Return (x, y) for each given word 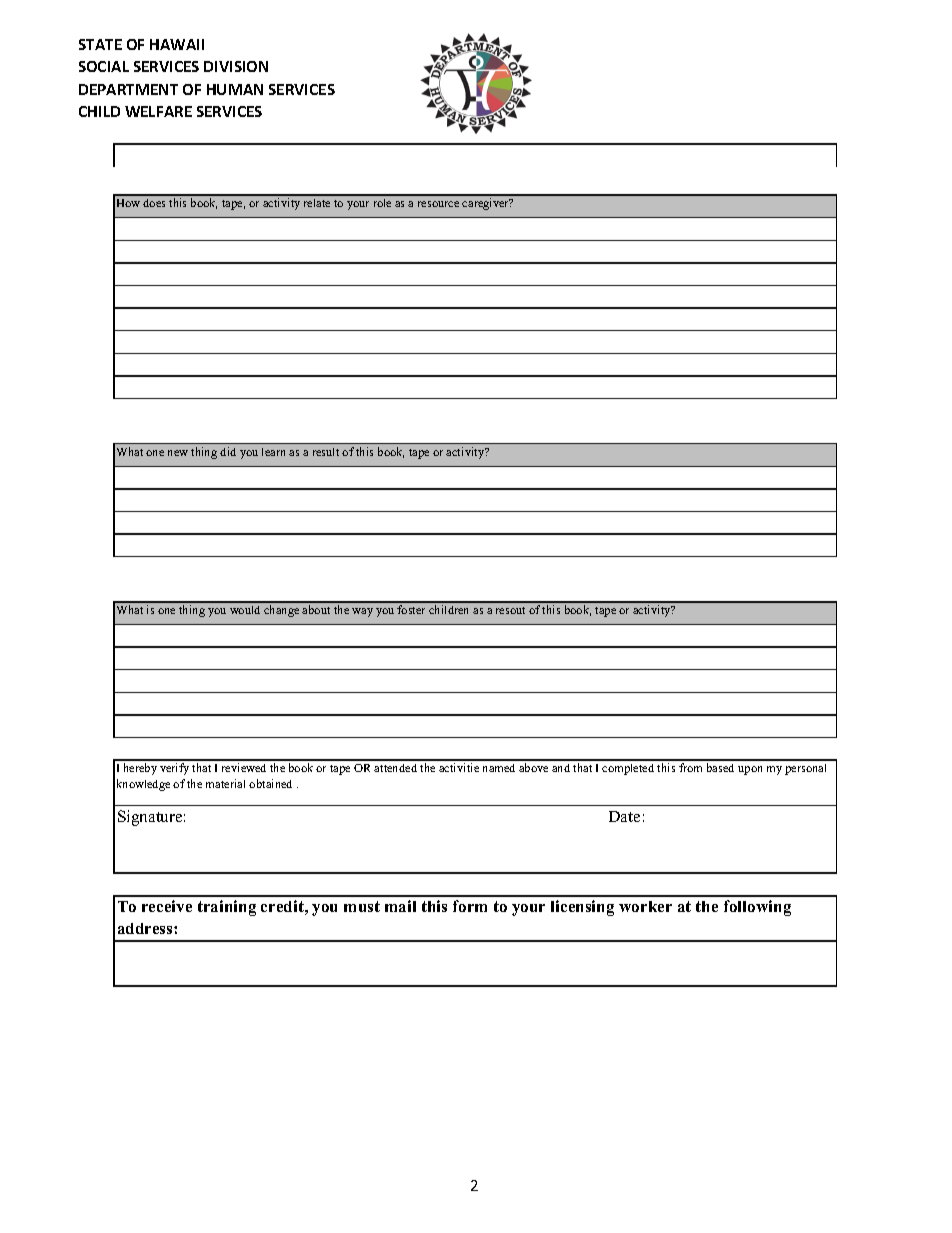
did (228, 451)
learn (273, 452)
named (499, 768)
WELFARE (158, 111)
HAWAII (177, 44)
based (720, 767)
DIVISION (236, 66)
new (178, 453)
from (690, 767)
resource (438, 204)
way (362, 612)
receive (167, 906)
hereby (140, 769)
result (326, 452)
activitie (459, 767)
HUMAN (235, 89)
